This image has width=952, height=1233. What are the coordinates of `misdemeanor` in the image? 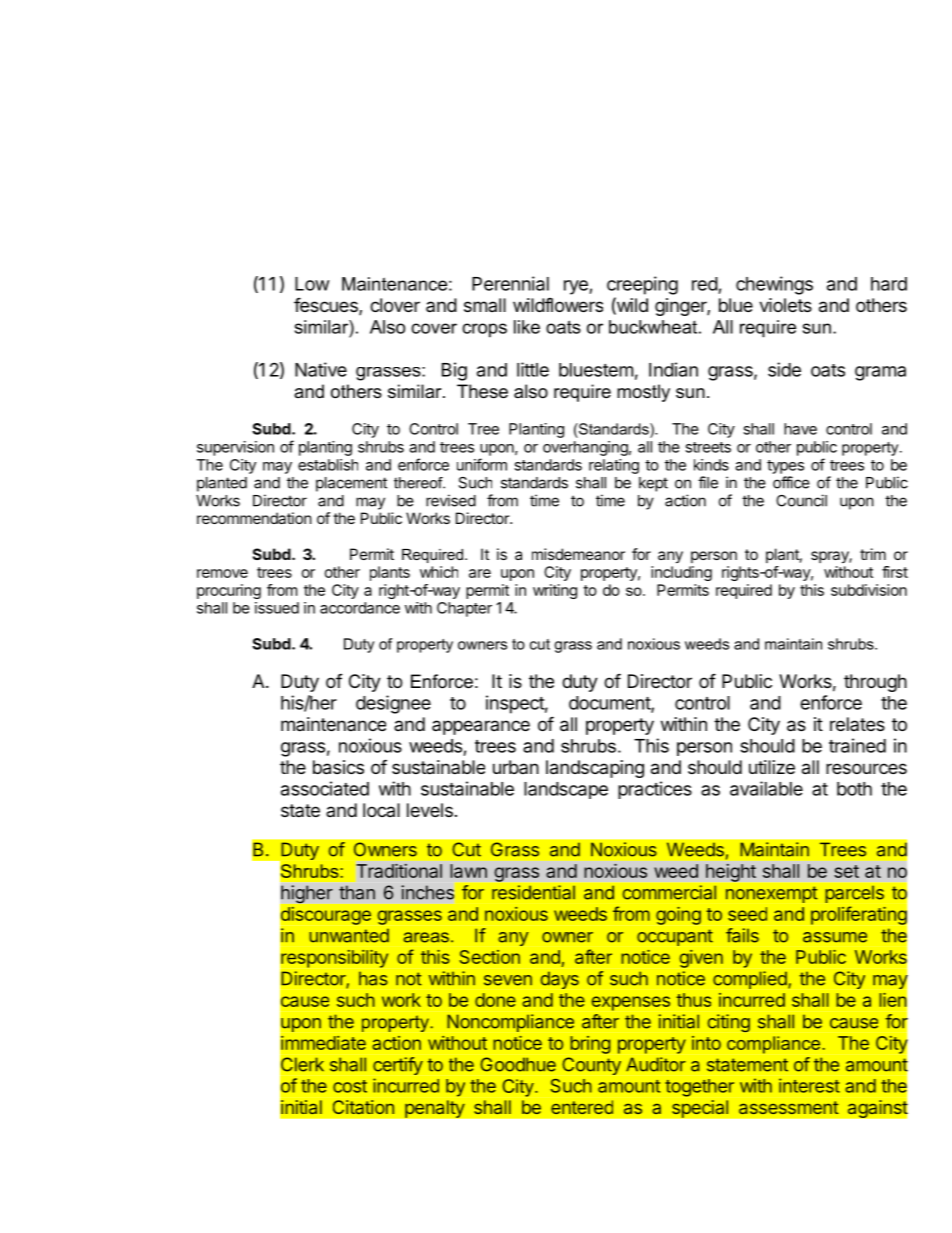 It's located at (578, 554).
